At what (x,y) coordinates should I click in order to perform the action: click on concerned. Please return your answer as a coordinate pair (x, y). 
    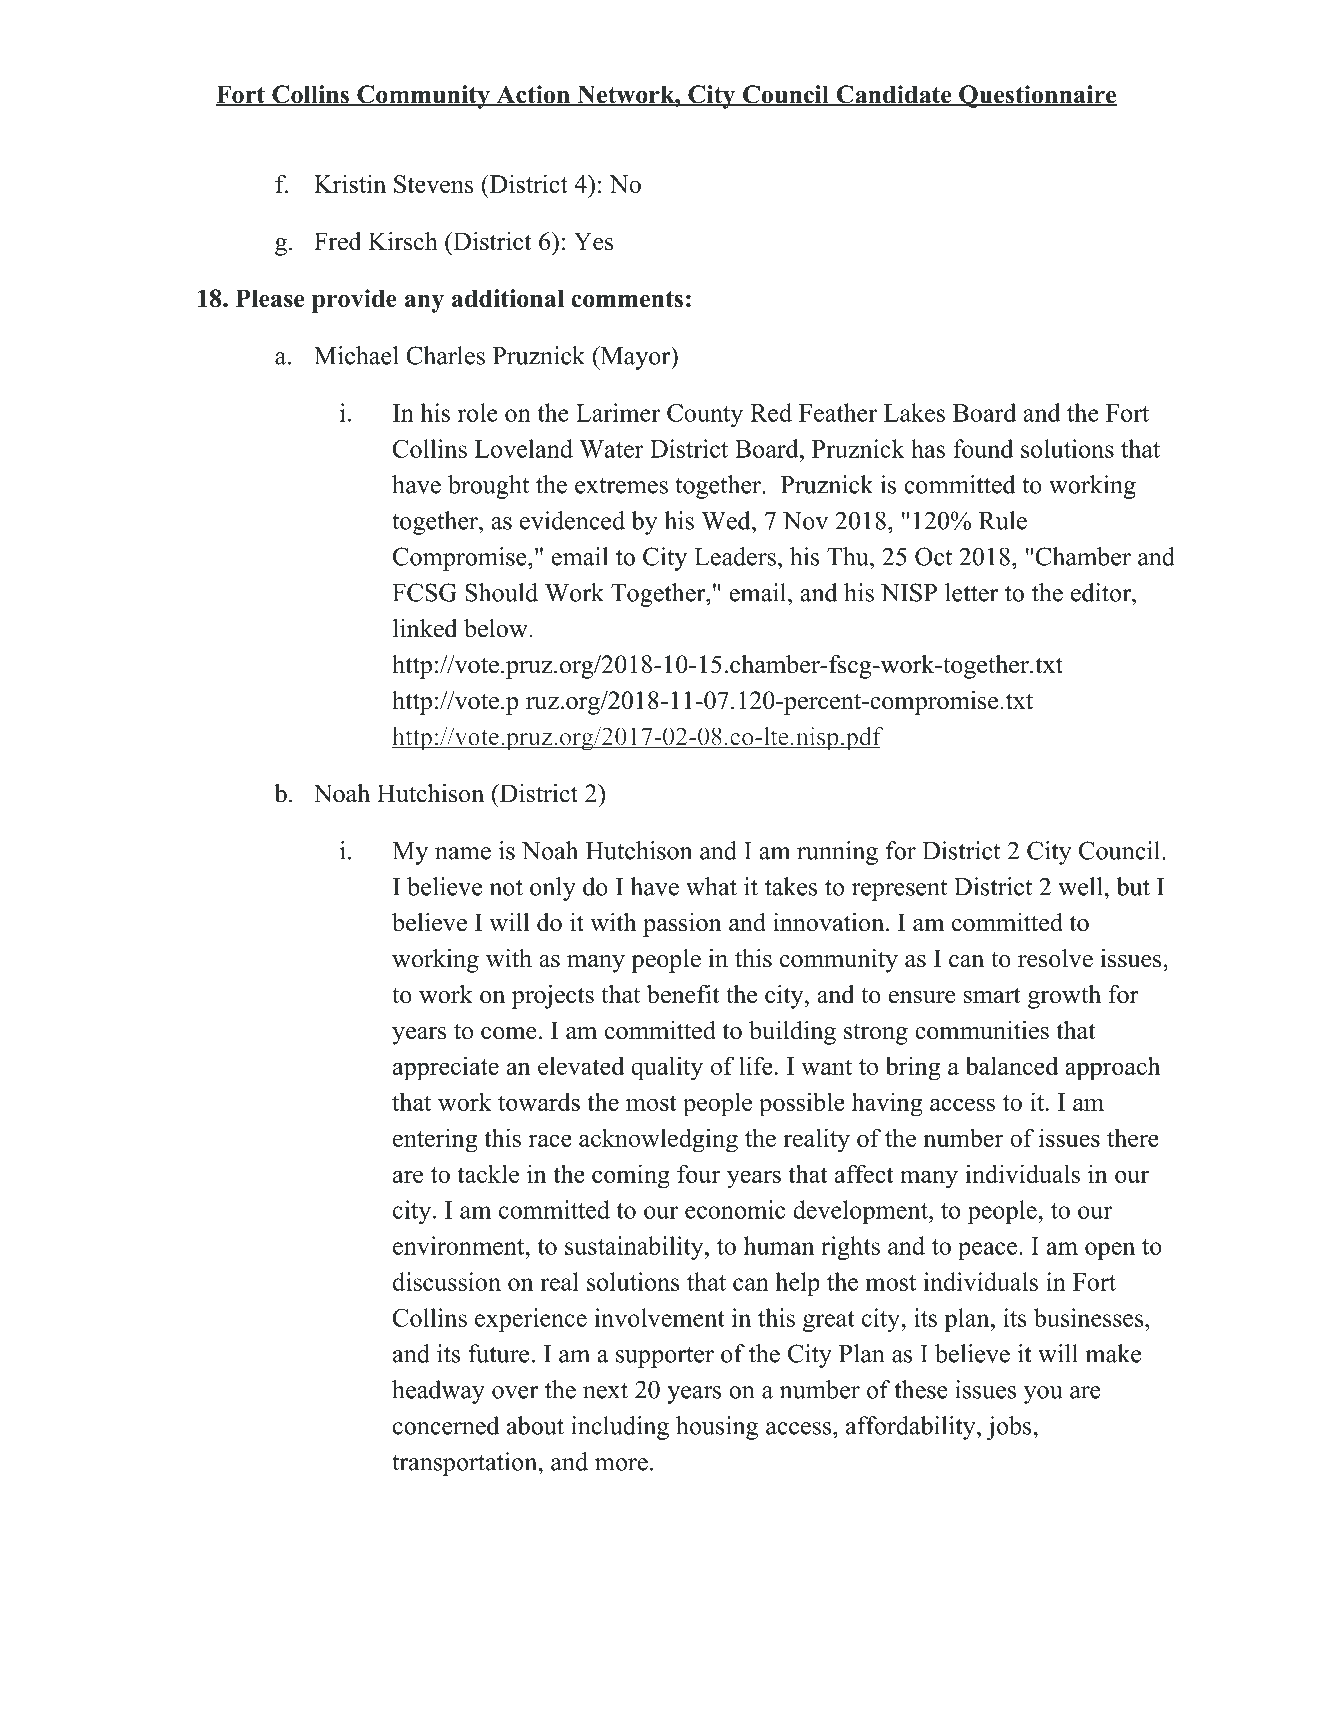
    Looking at the image, I should click on (446, 1425).
